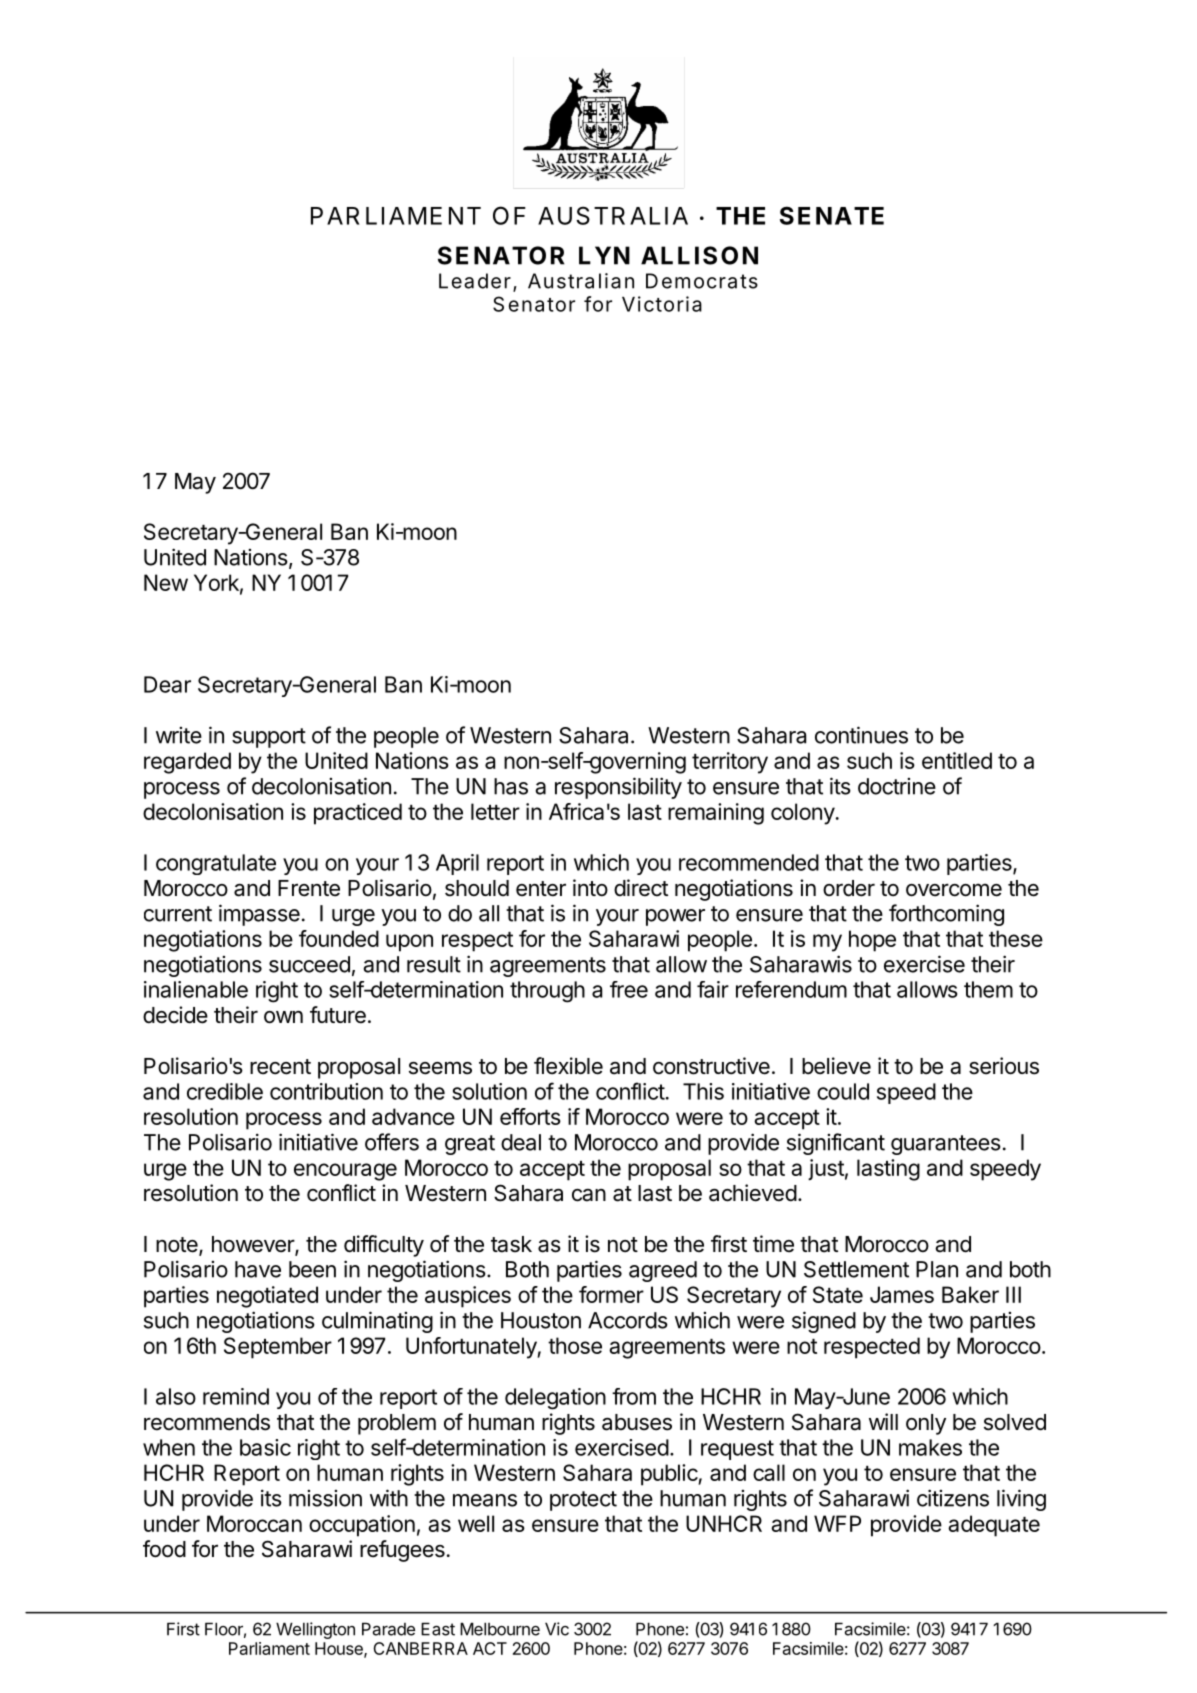 Image resolution: width=1197 pixels, height=1693 pixels. What do you see at coordinates (946, 1145) in the image?
I see `guarantees` at bounding box center [946, 1145].
